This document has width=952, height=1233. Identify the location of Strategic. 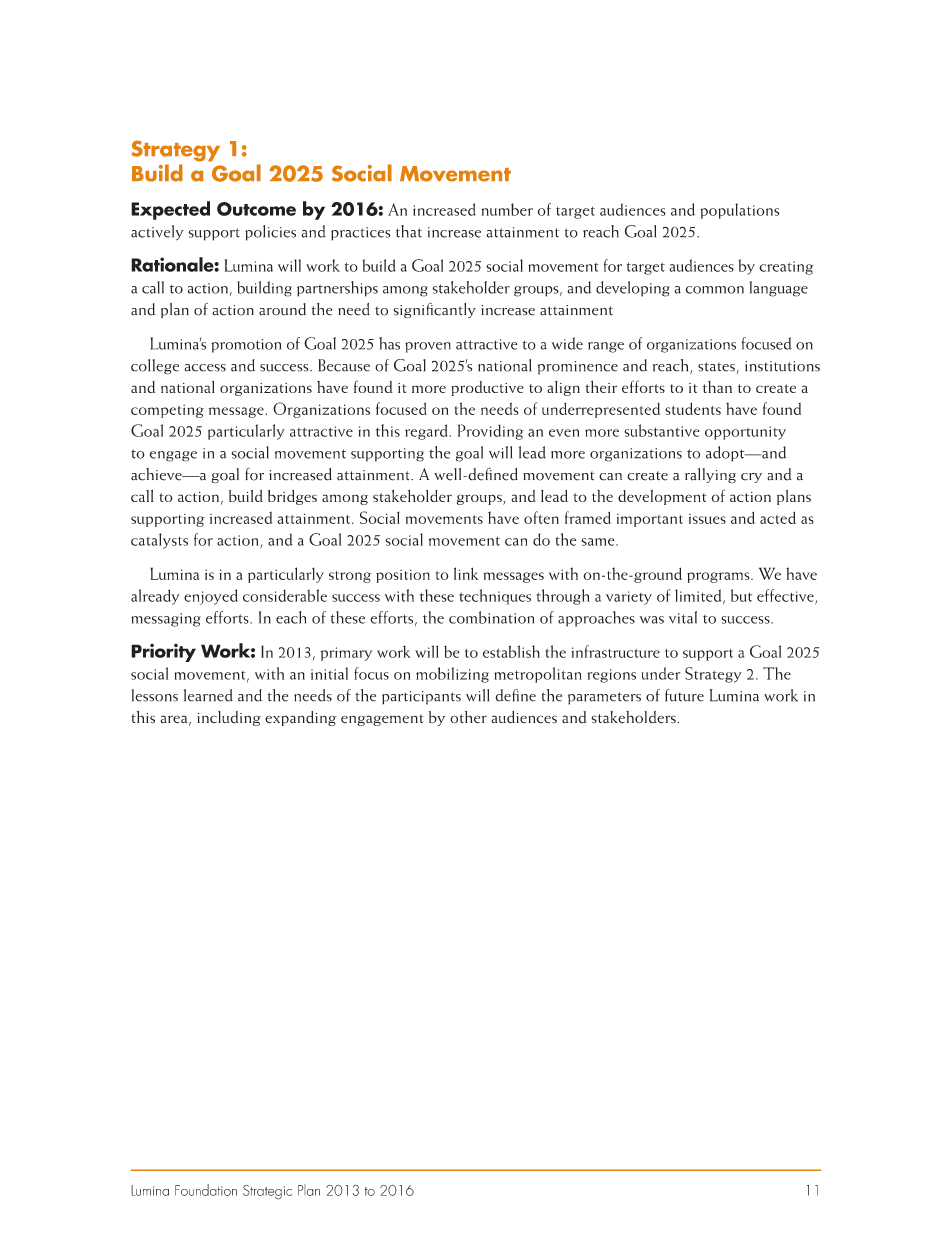
(267, 1192).
